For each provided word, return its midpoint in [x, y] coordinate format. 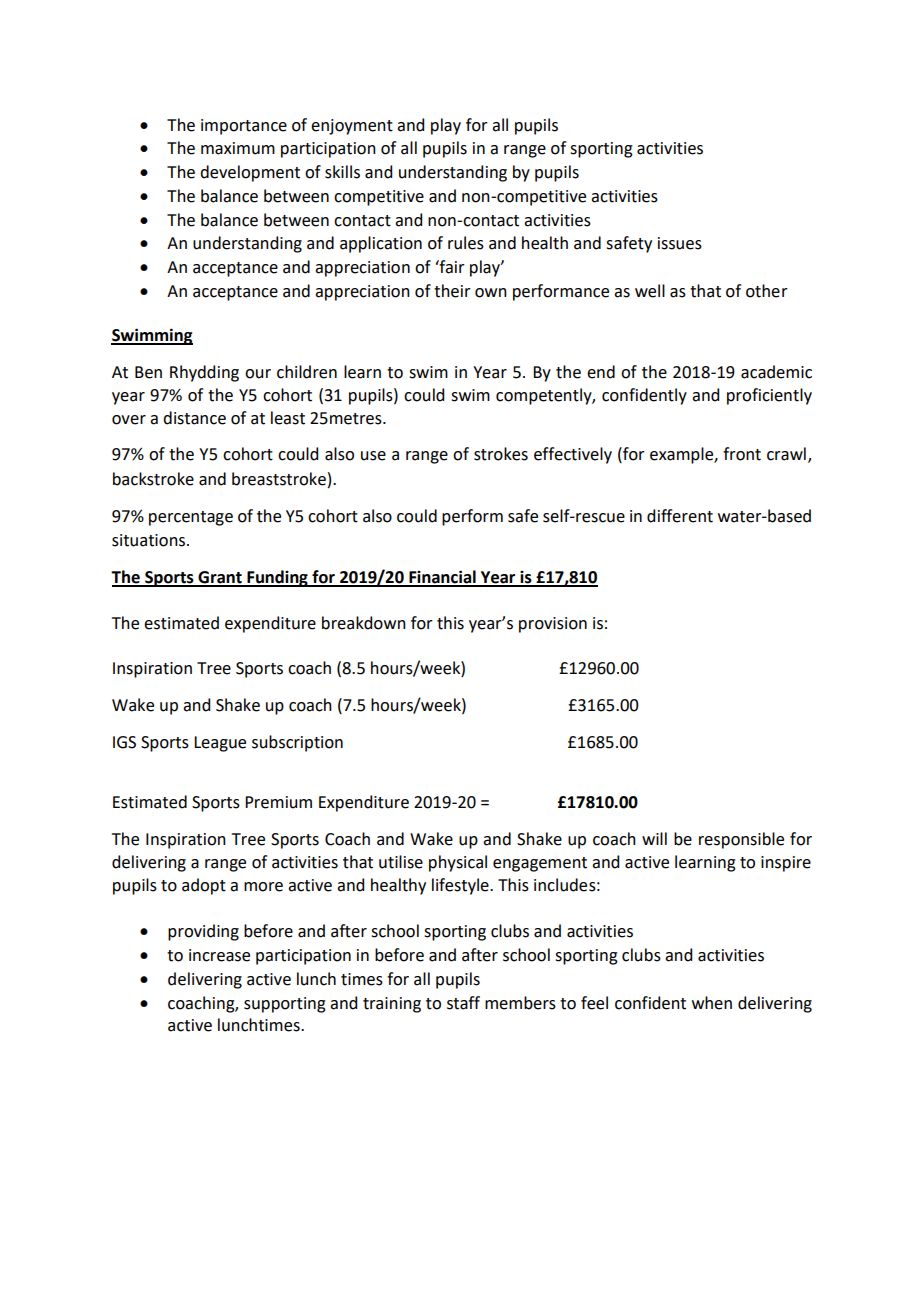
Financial [442, 578]
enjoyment [352, 127]
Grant [220, 578]
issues [680, 243]
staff [463, 1003]
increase [219, 955]
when [712, 1003]
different [680, 516]
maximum [238, 148]
